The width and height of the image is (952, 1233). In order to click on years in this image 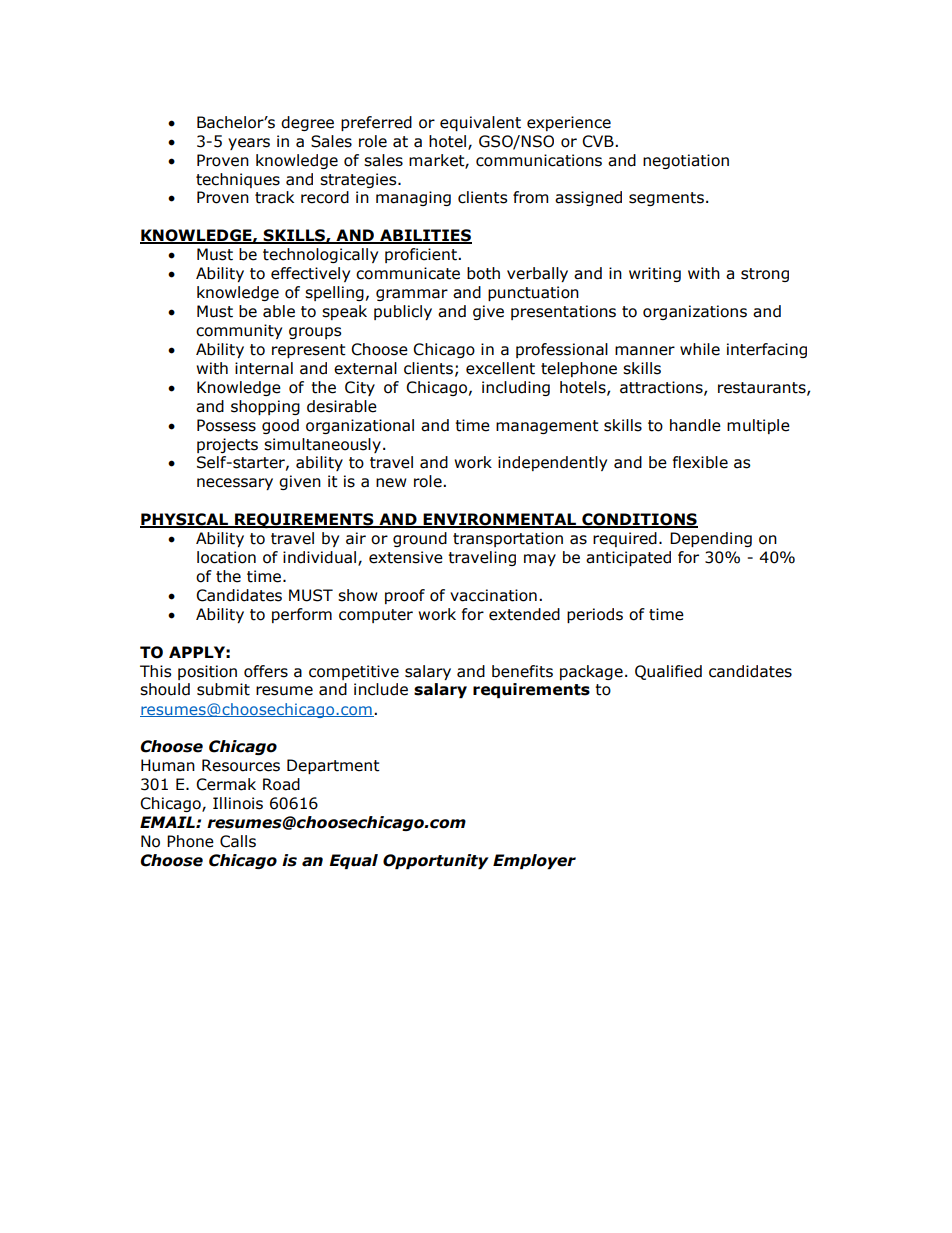, I will do `click(249, 144)`.
